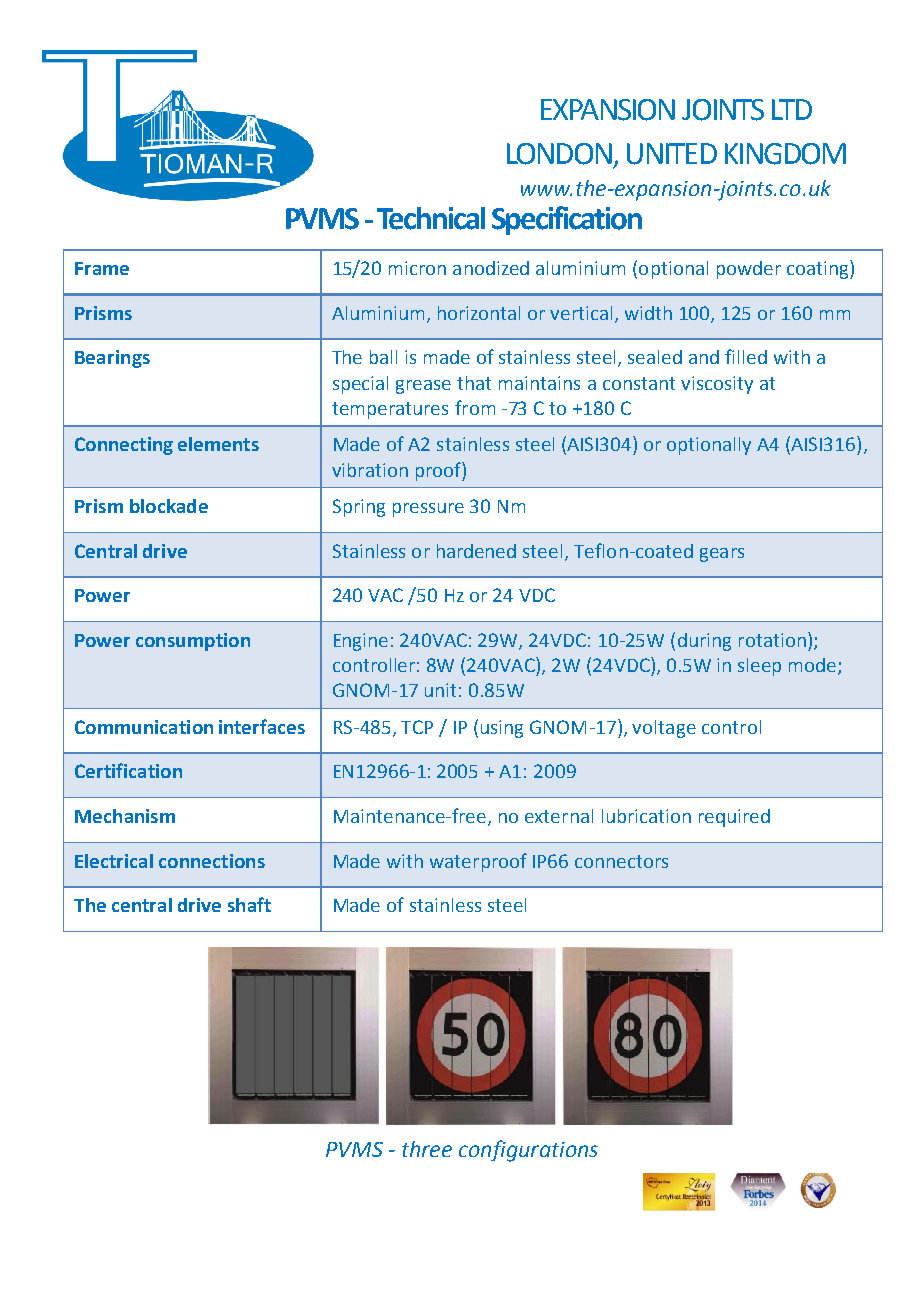 This screenshot has height=1297, width=924. What do you see at coordinates (559, 154) in the screenshot?
I see `LONDON` at bounding box center [559, 154].
